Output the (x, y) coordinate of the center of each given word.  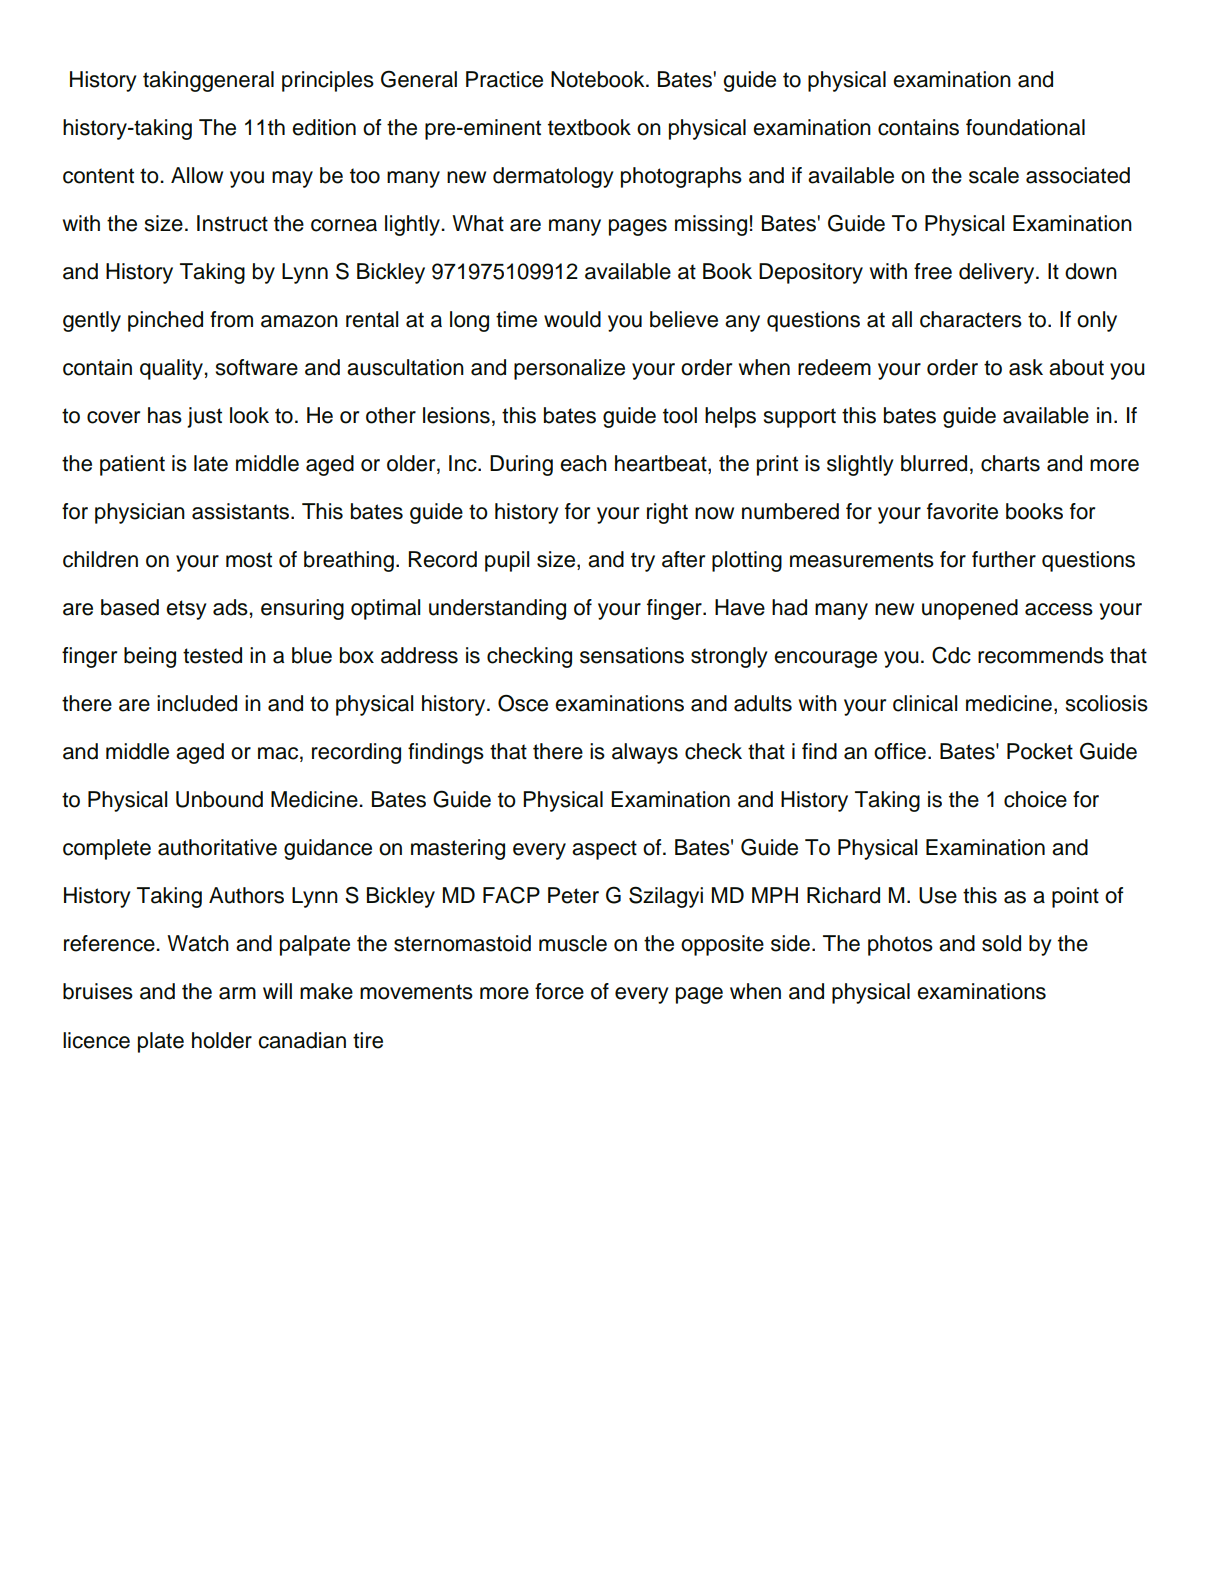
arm (237, 993)
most (249, 560)
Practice (504, 79)
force (559, 991)
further (1004, 559)
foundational (1025, 127)
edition (324, 127)
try (643, 562)
